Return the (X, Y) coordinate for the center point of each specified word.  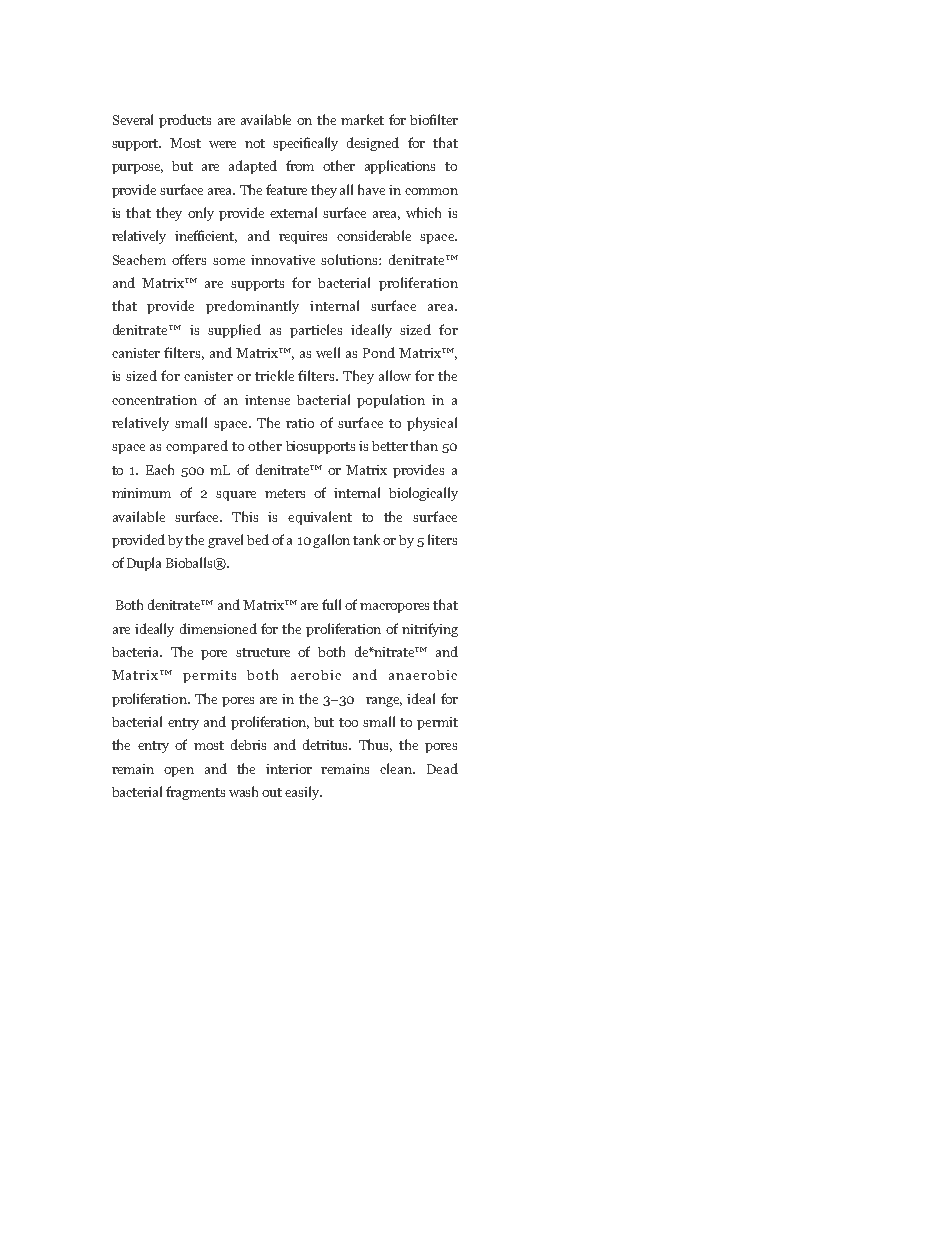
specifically (305, 144)
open (179, 772)
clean (397, 768)
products (185, 121)
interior (289, 769)
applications (400, 167)
